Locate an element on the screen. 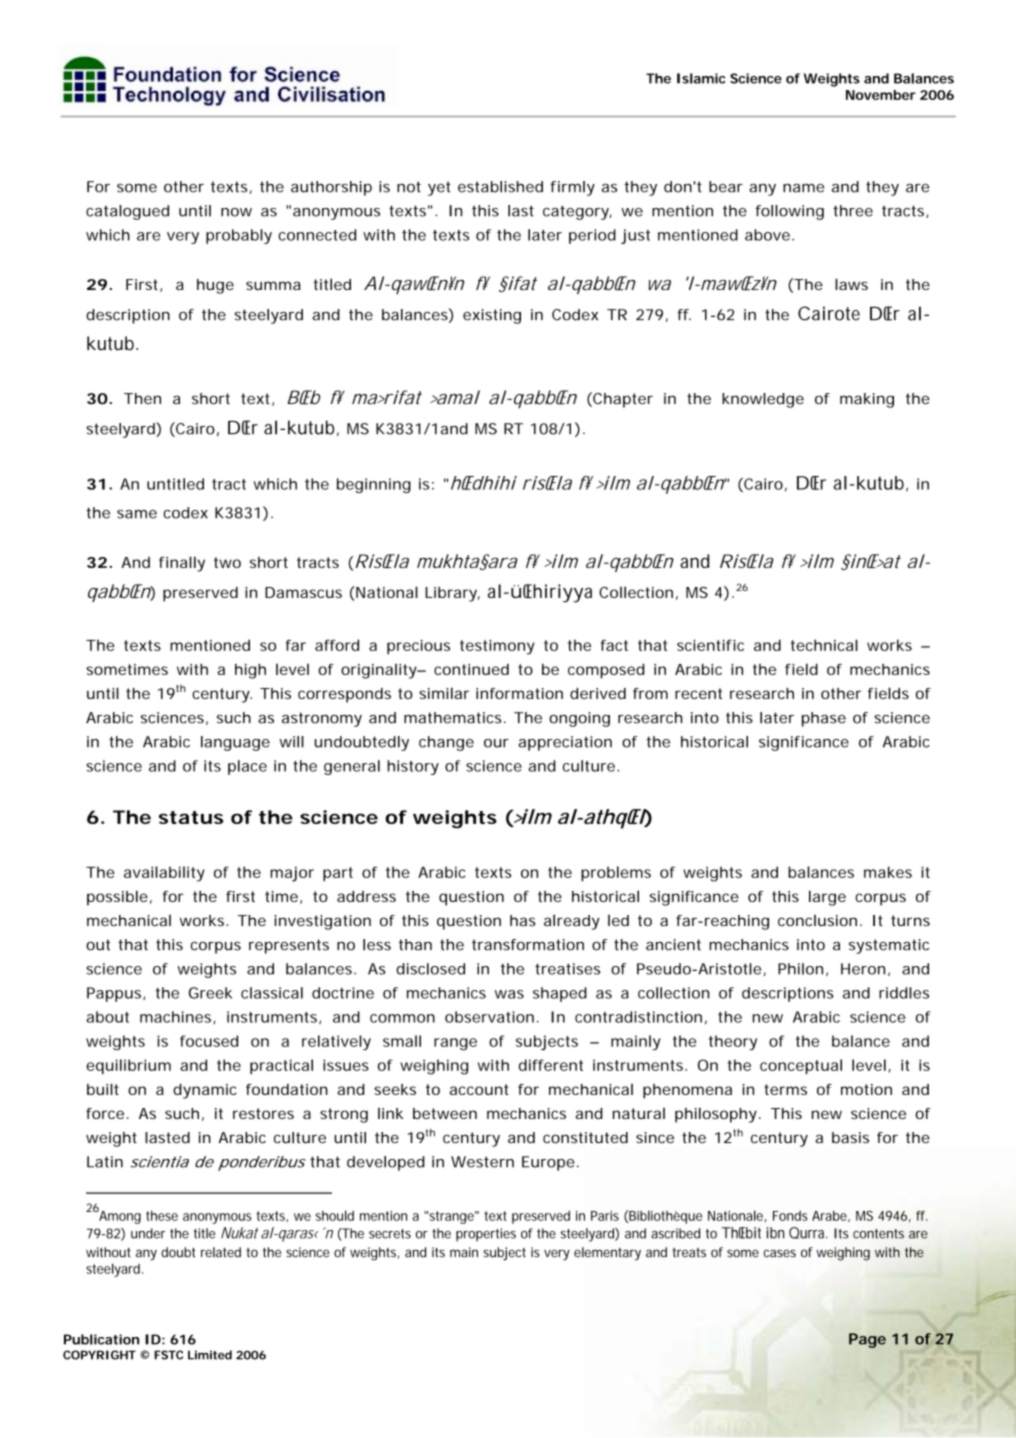 The height and width of the screenshot is (1438, 1016). knowledge is located at coordinates (763, 400).
